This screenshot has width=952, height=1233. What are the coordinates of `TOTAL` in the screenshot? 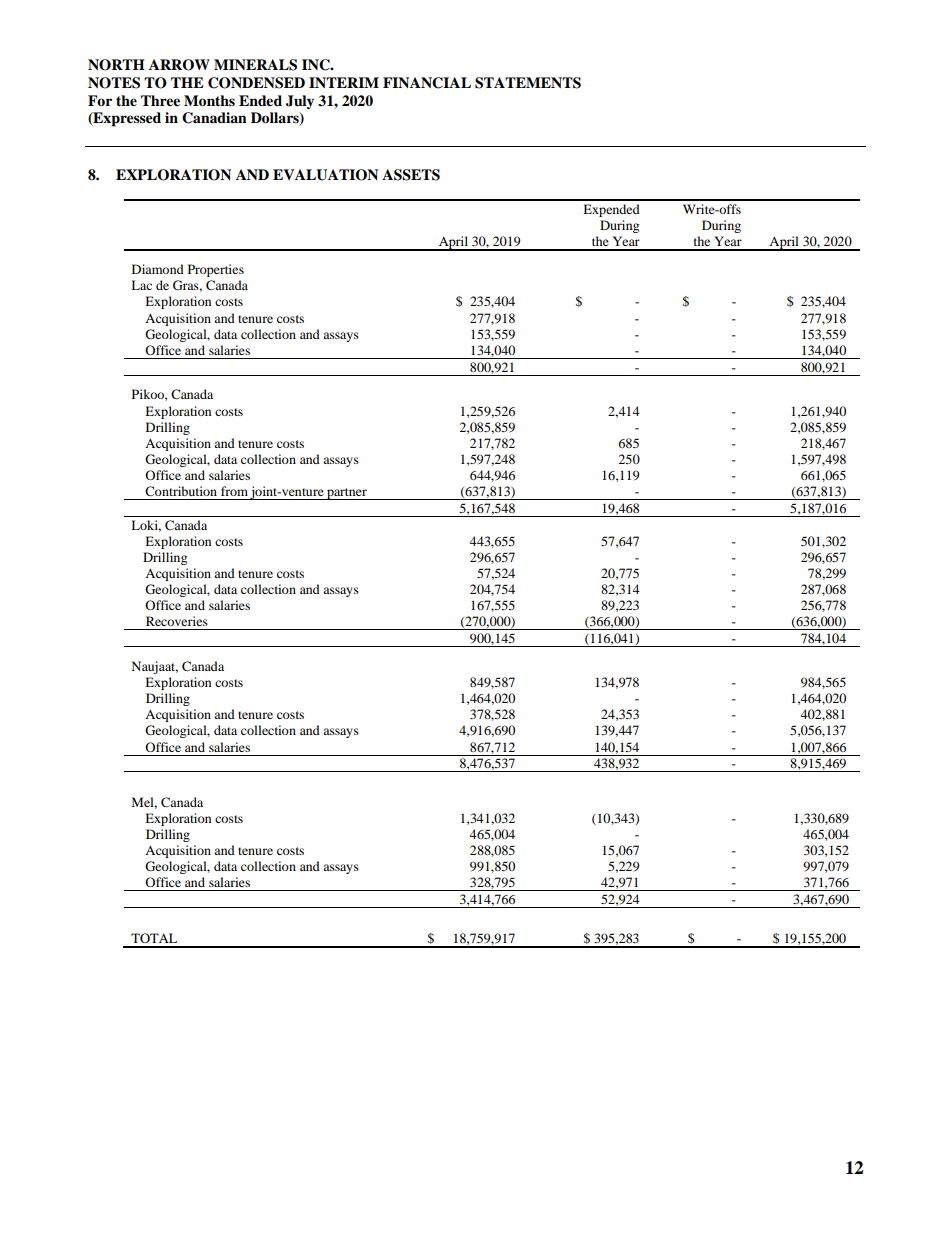 It's located at (154, 938).
